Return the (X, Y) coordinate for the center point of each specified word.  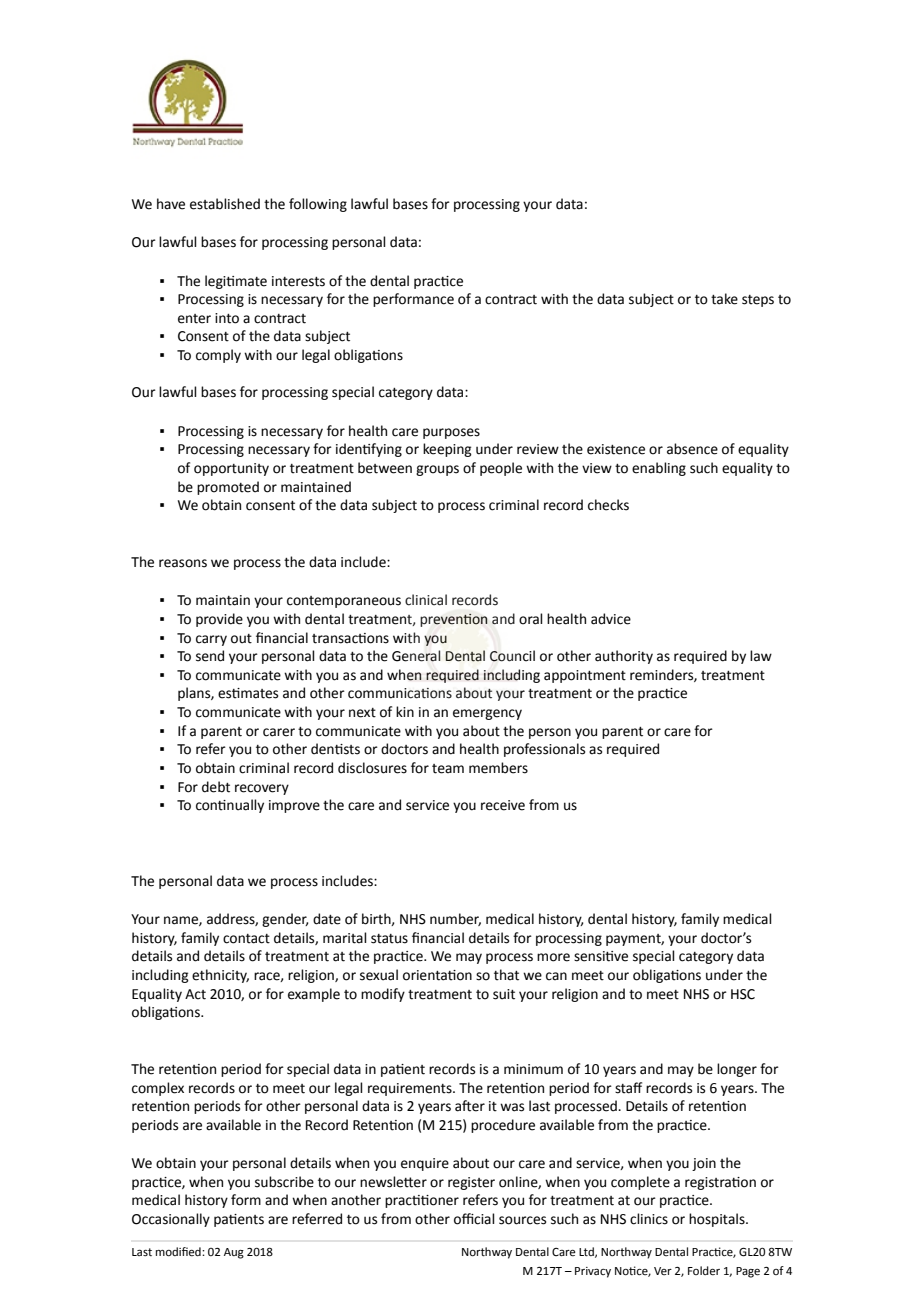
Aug (234, 1253)
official (474, 1219)
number (455, 919)
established (225, 204)
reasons (183, 563)
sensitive (601, 956)
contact (246, 939)
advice (611, 619)
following (318, 205)
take (724, 299)
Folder (704, 1271)
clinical (426, 600)
